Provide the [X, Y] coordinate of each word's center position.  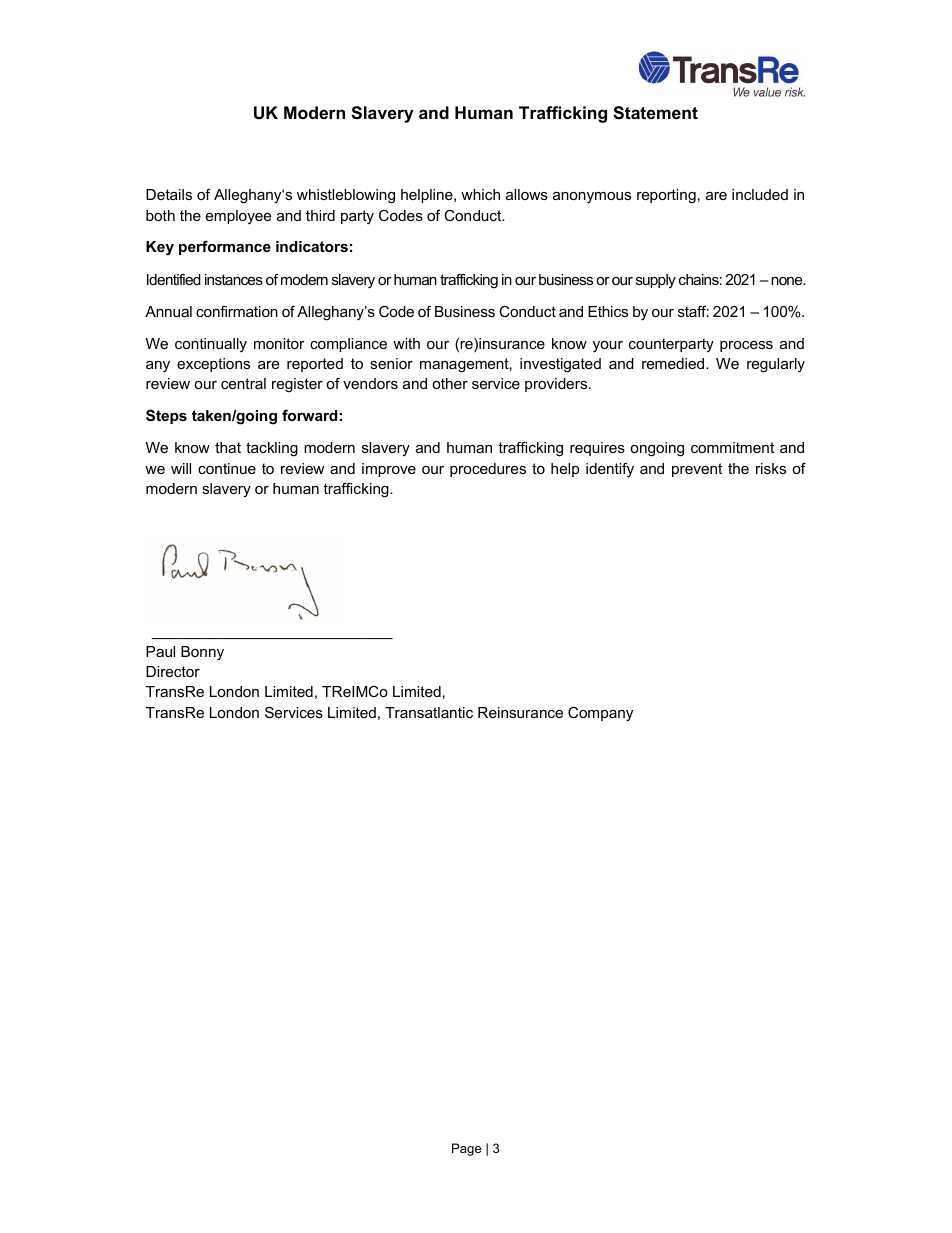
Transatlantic [429, 712]
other [450, 383]
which [480, 194]
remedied [674, 363]
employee [238, 217]
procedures [488, 470]
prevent [697, 470]
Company [600, 714]
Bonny [202, 653]
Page [467, 1149]
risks [771, 468]
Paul [160, 651]
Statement [655, 113]
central [243, 383]
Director [173, 671]
